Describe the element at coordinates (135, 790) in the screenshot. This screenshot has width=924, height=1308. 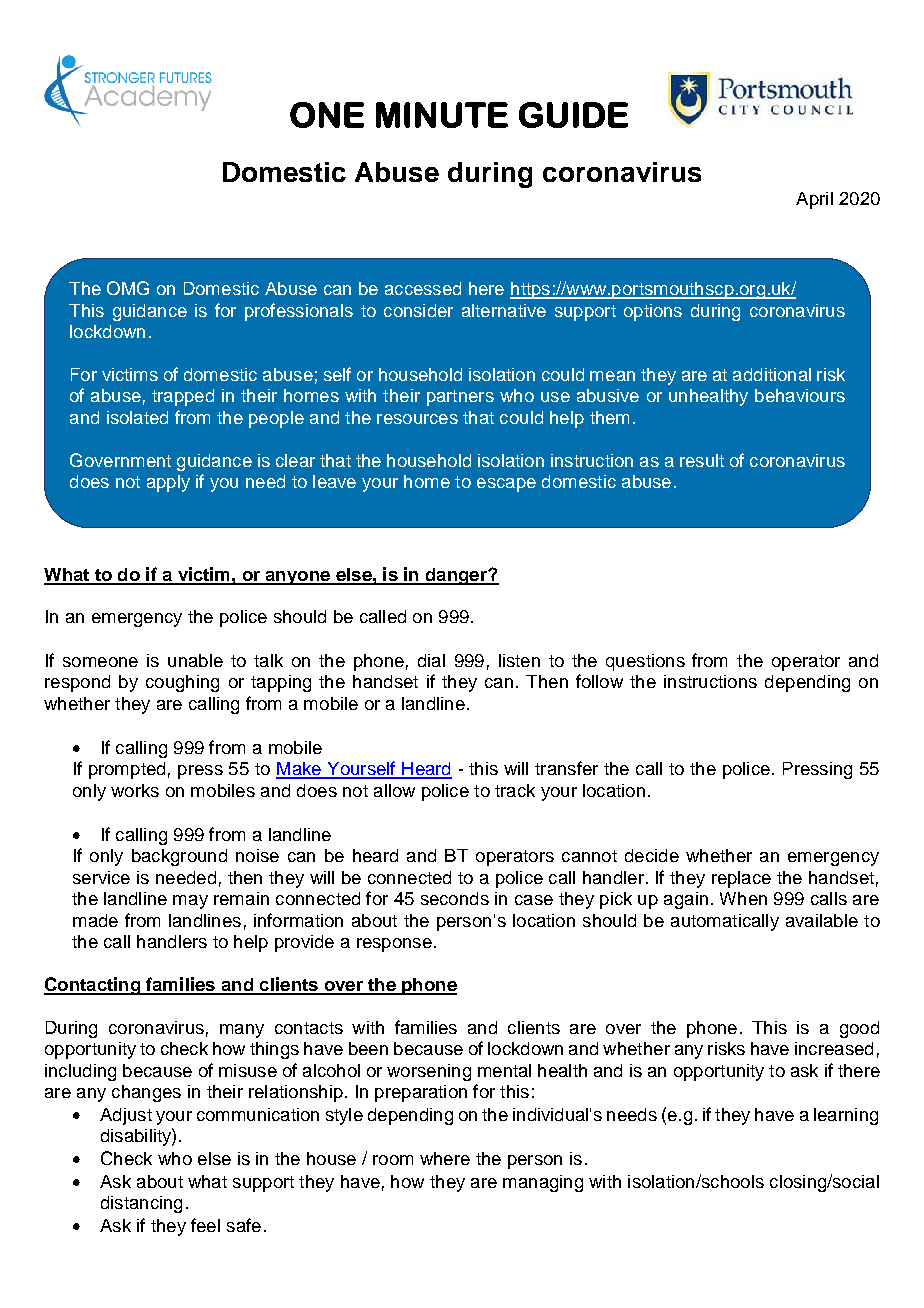
I see `works` at that location.
